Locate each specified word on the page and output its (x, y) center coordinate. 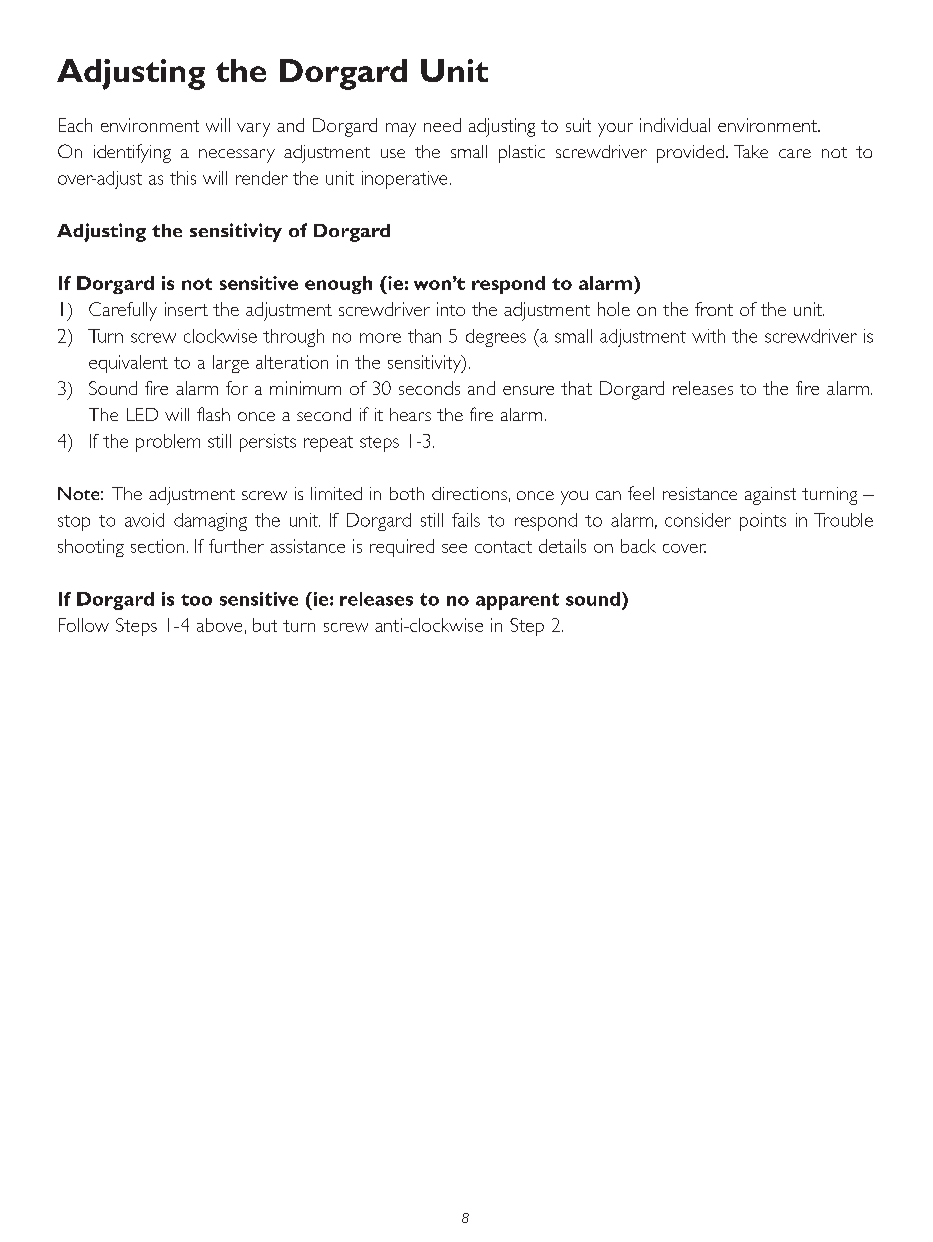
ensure (528, 390)
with (708, 336)
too (196, 600)
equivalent (128, 364)
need (442, 125)
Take (751, 151)
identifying (132, 153)
